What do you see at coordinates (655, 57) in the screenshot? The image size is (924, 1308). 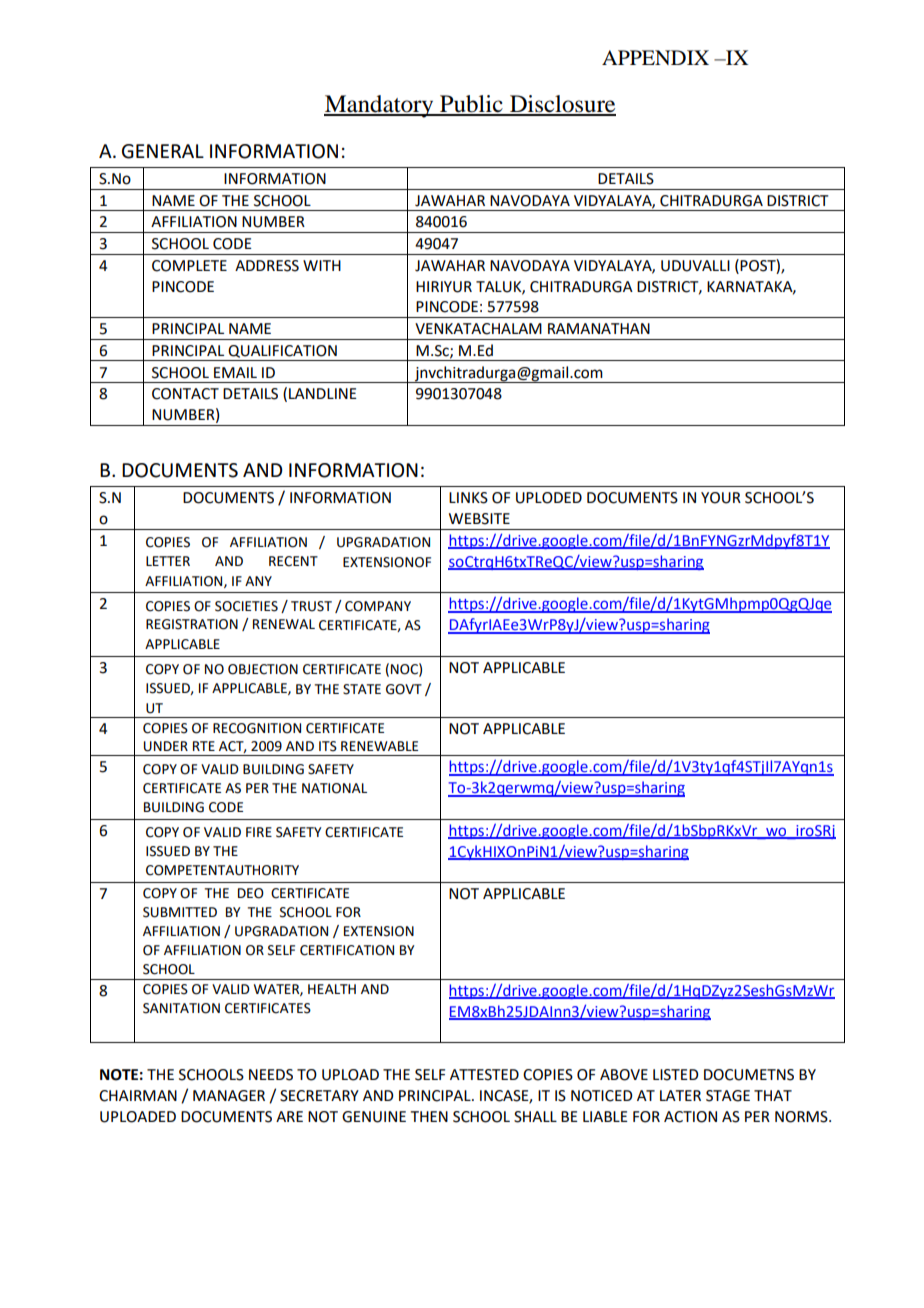 I see `APPENDIX` at bounding box center [655, 57].
